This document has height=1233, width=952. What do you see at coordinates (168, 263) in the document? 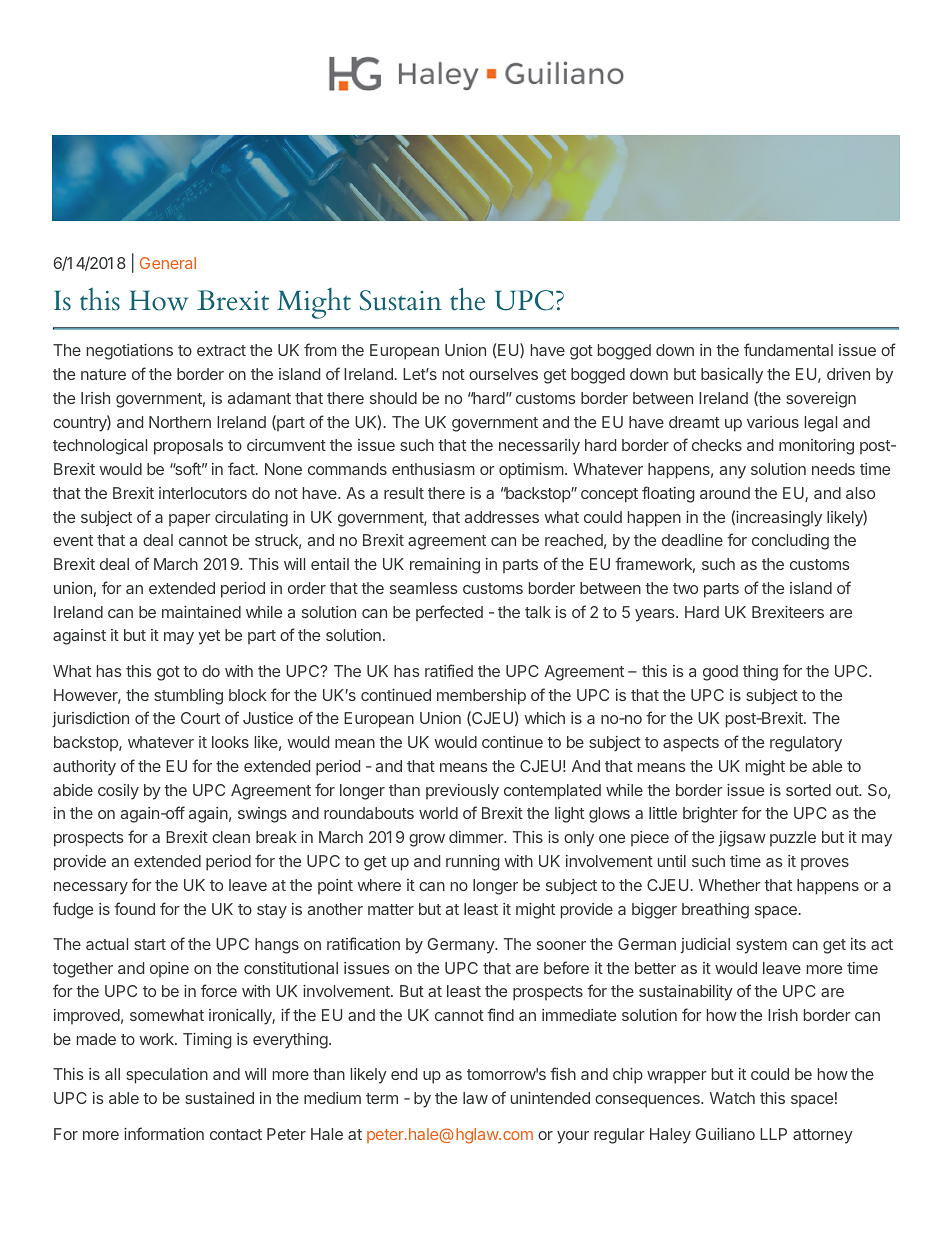
I see `General` at bounding box center [168, 263].
